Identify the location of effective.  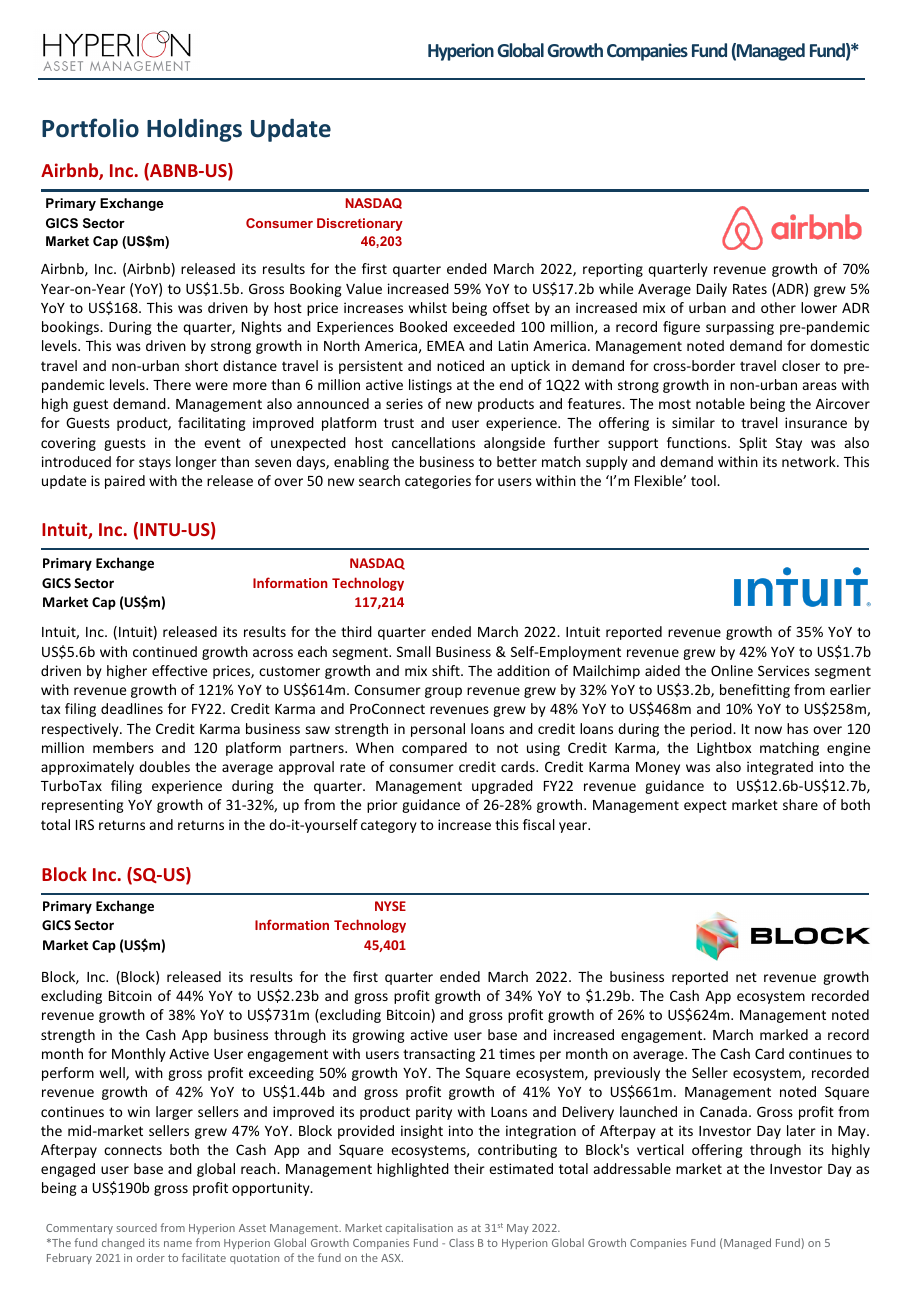
(179, 670).
